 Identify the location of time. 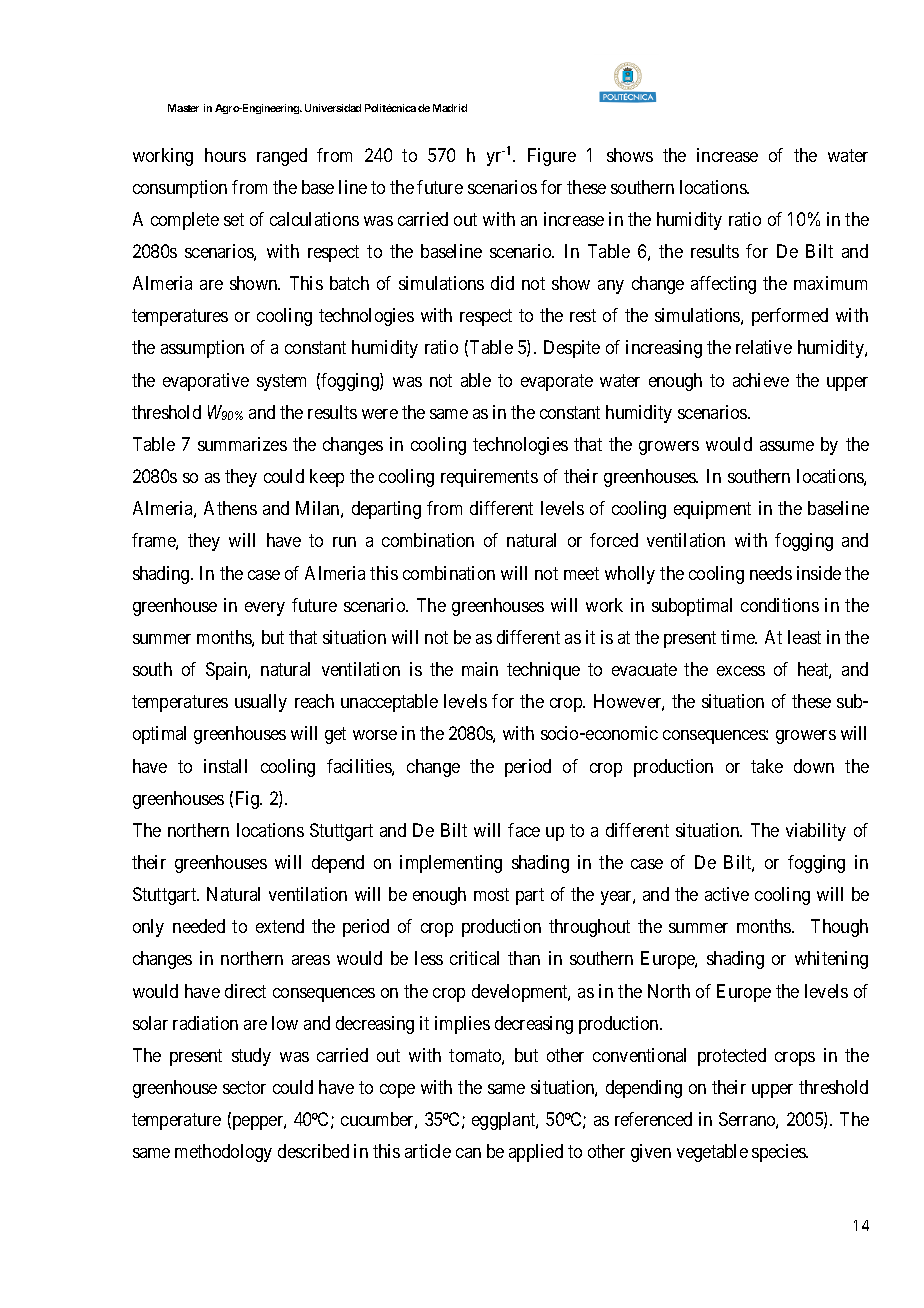
(739, 637).
